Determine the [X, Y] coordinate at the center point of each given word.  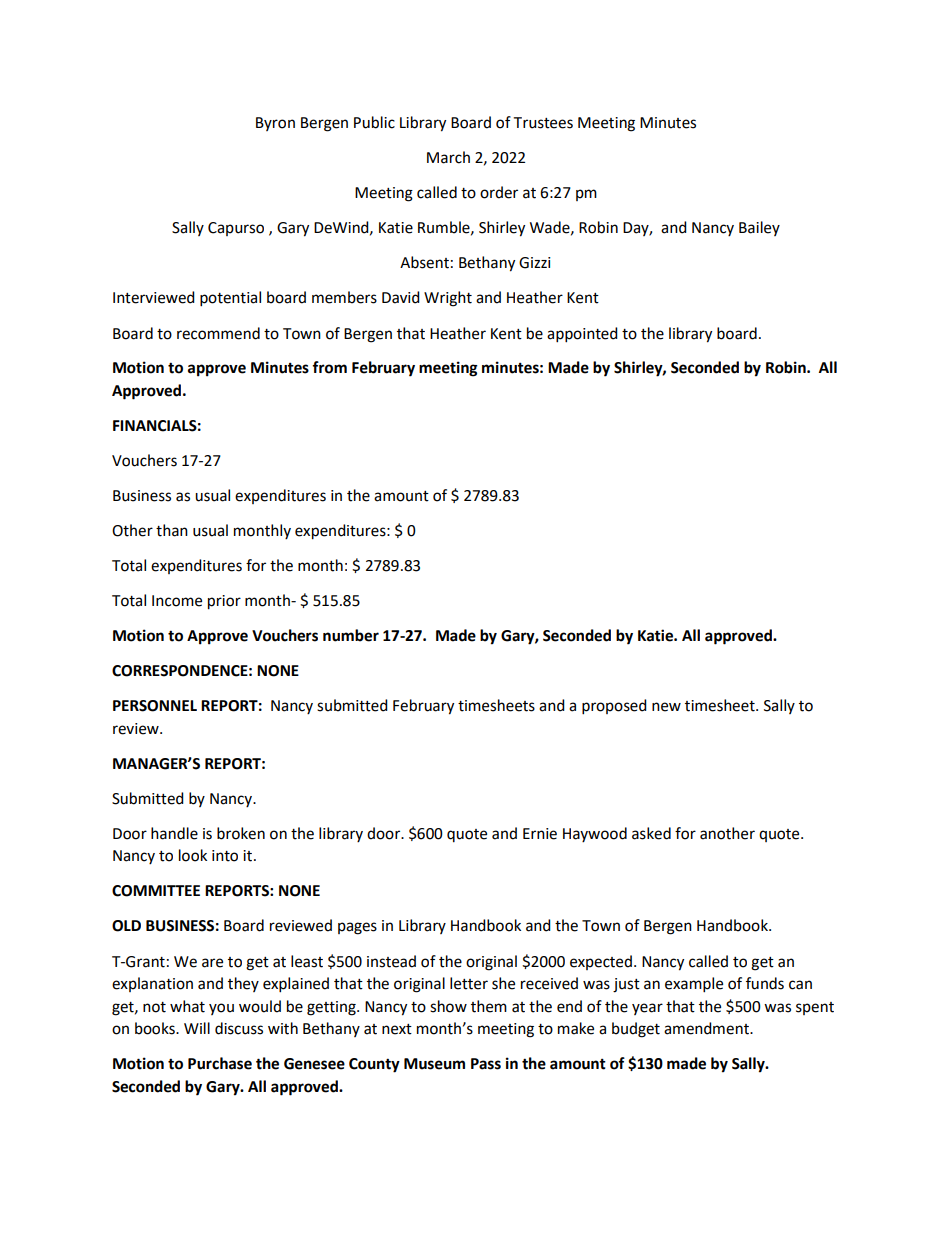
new [666, 707]
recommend [218, 333]
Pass [486, 1064]
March [448, 157]
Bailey [759, 228]
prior [224, 602]
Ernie [540, 834]
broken [241, 833]
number [351, 635]
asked [651, 833]
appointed [582, 335]
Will [197, 1028]
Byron [275, 124]
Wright [448, 299]
